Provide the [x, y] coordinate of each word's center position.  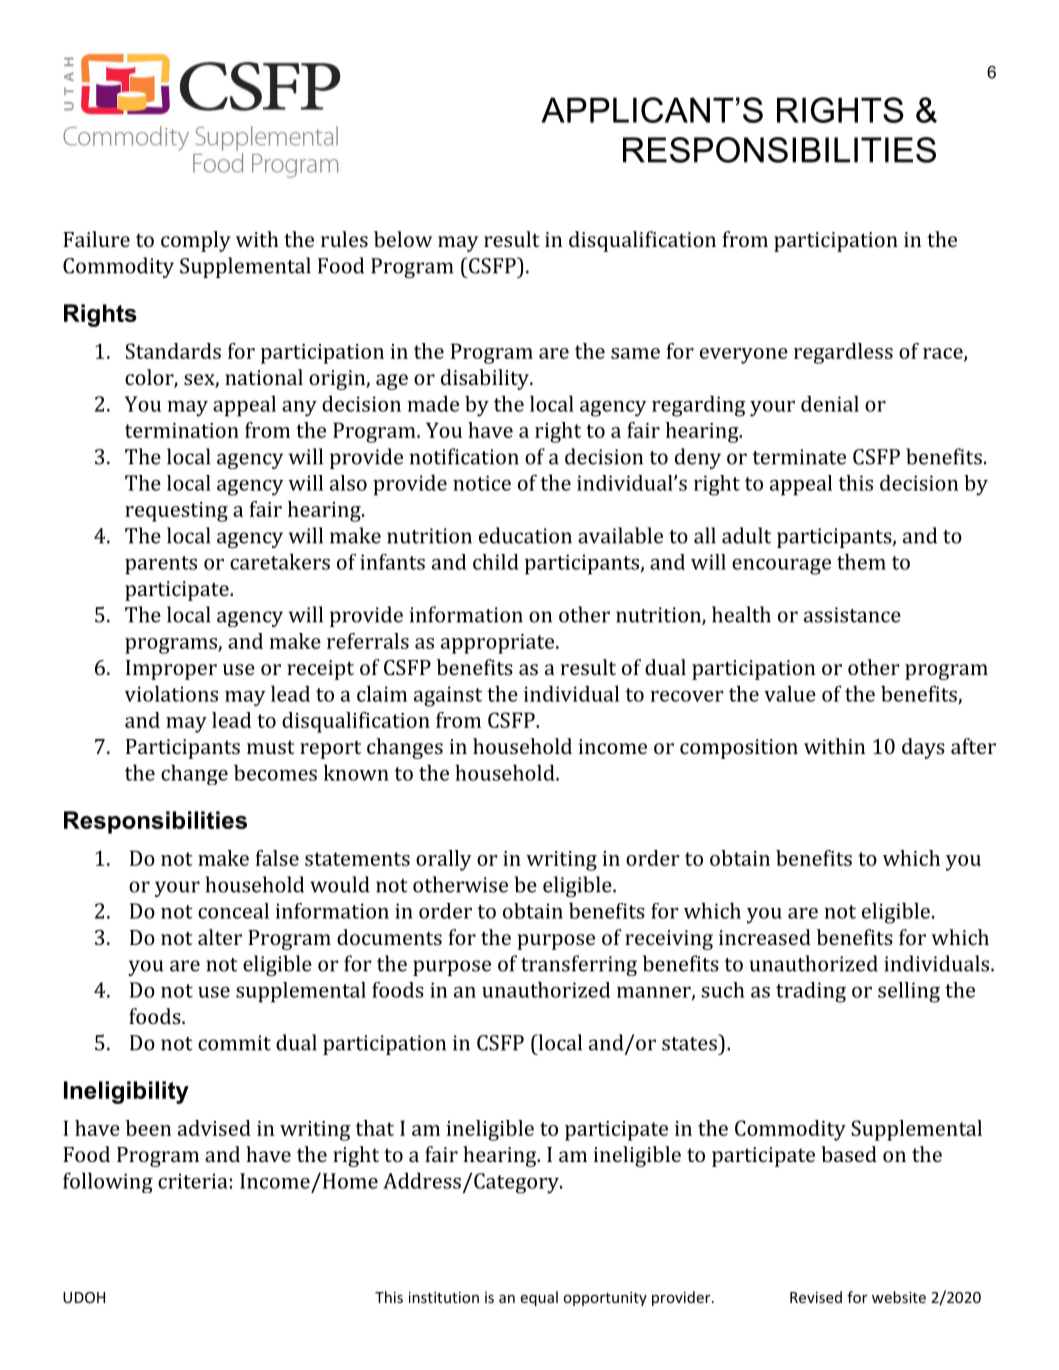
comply [196, 241]
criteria [193, 1181]
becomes [275, 772]
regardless [843, 353]
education [525, 535]
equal [539, 1298]
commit [234, 1043]
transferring [579, 965]
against [448, 696]
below [403, 239]
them [861, 561]
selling [909, 992]
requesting [176, 512]
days [923, 748]
